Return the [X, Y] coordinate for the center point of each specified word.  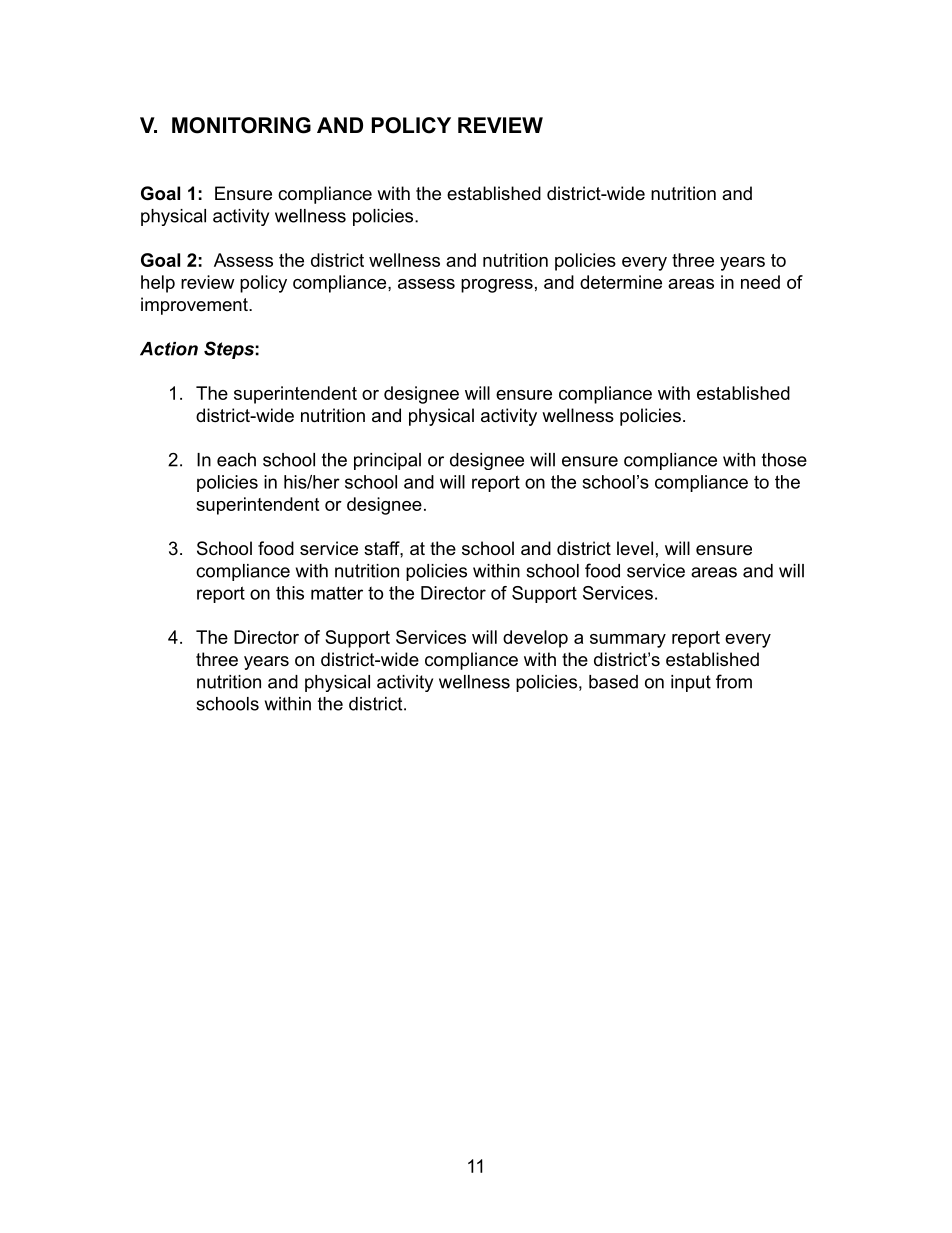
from [734, 681]
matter [337, 593]
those [784, 460]
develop [535, 639]
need [760, 282]
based [613, 682]
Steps [229, 350]
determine [621, 282]
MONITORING [241, 125]
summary [628, 641]
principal [387, 461]
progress [497, 286]
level [635, 548]
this [290, 593]
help [158, 284]
